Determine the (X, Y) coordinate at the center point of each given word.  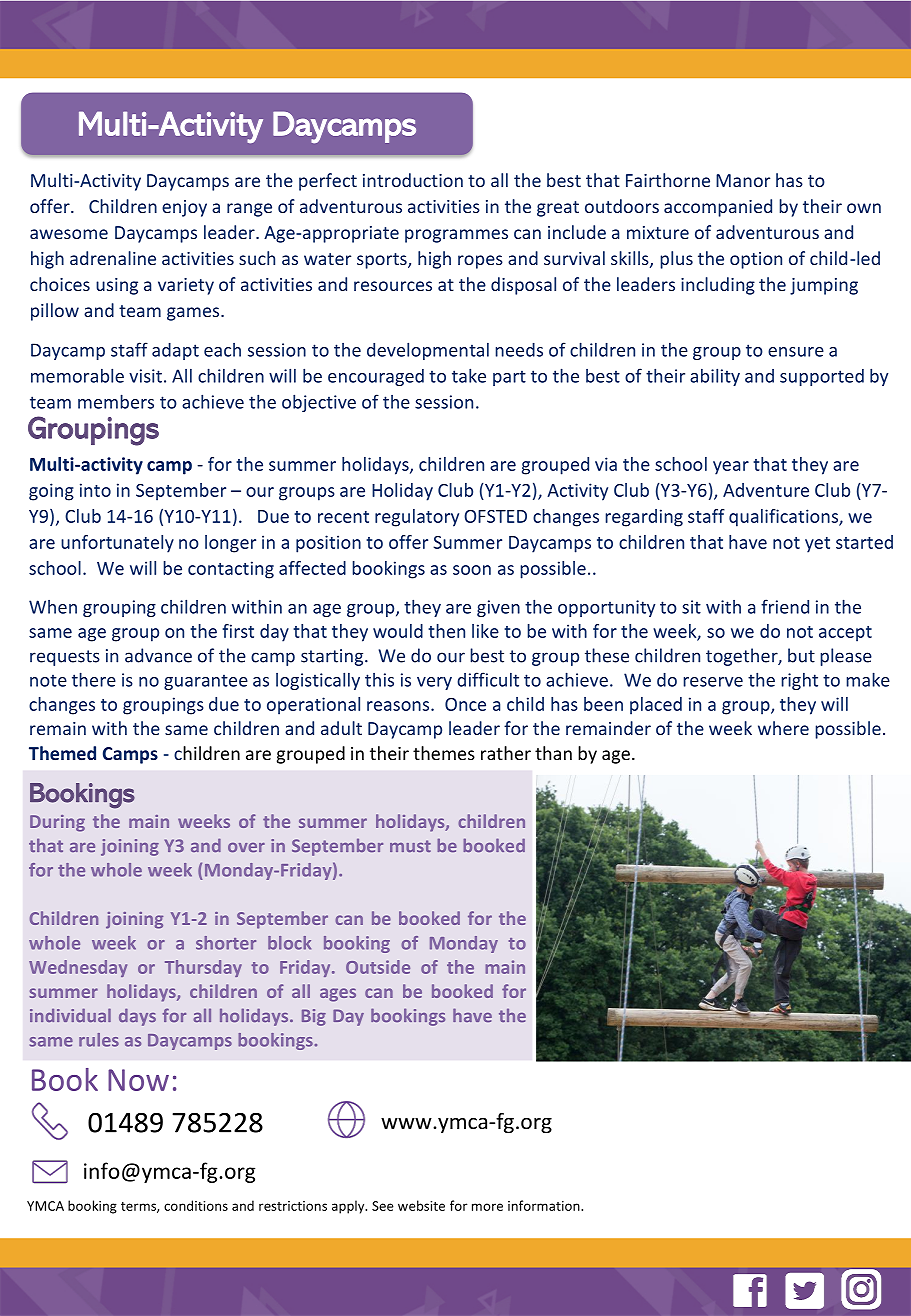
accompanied (718, 208)
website (421, 1205)
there (94, 679)
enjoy (184, 208)
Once (465, 704)
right (799, 681)
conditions (196, 1205)
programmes (456, 236)
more (487, 1207)
